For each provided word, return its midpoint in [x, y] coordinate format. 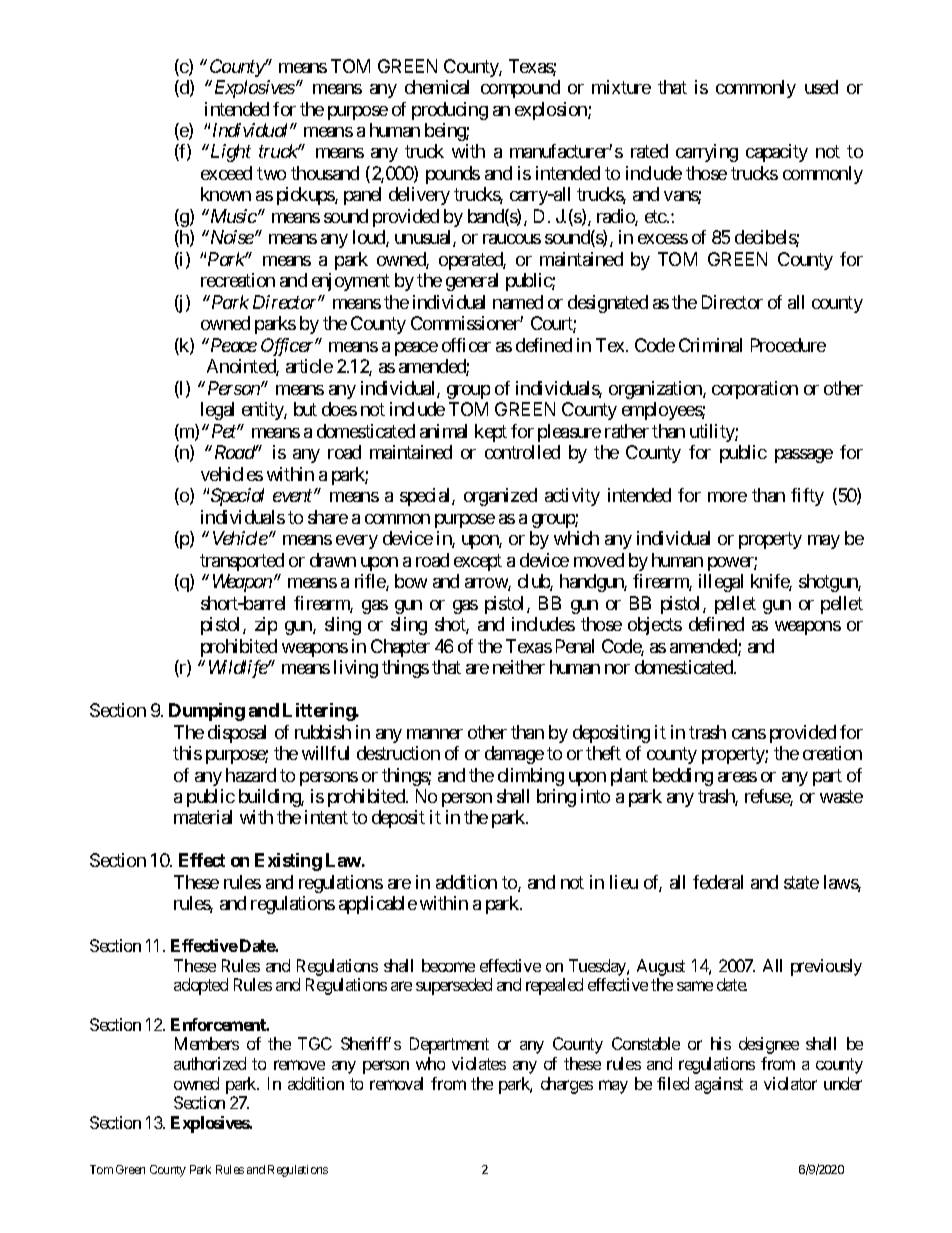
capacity [777, 153]
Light [229, 153]
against [719, 1085]
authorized [210, 1063]
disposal [237, 734]
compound [520, 89]
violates [479, 1063]
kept [491, 433]
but [305, 409]
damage [514, 755]
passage [804, 456]
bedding [683, 777]
